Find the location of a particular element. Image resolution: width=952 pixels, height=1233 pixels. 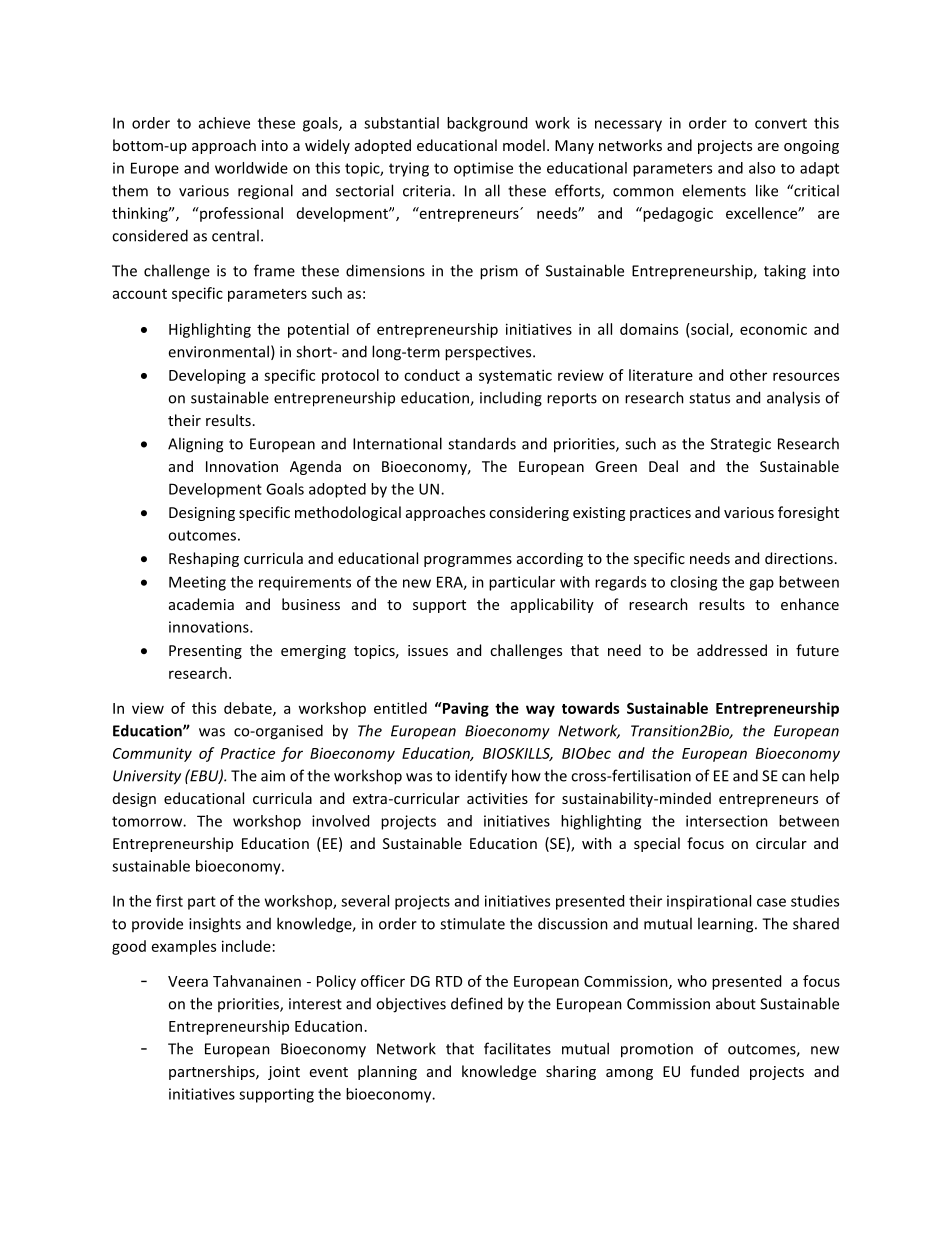

optimise is located at coordinates (483, 169).
